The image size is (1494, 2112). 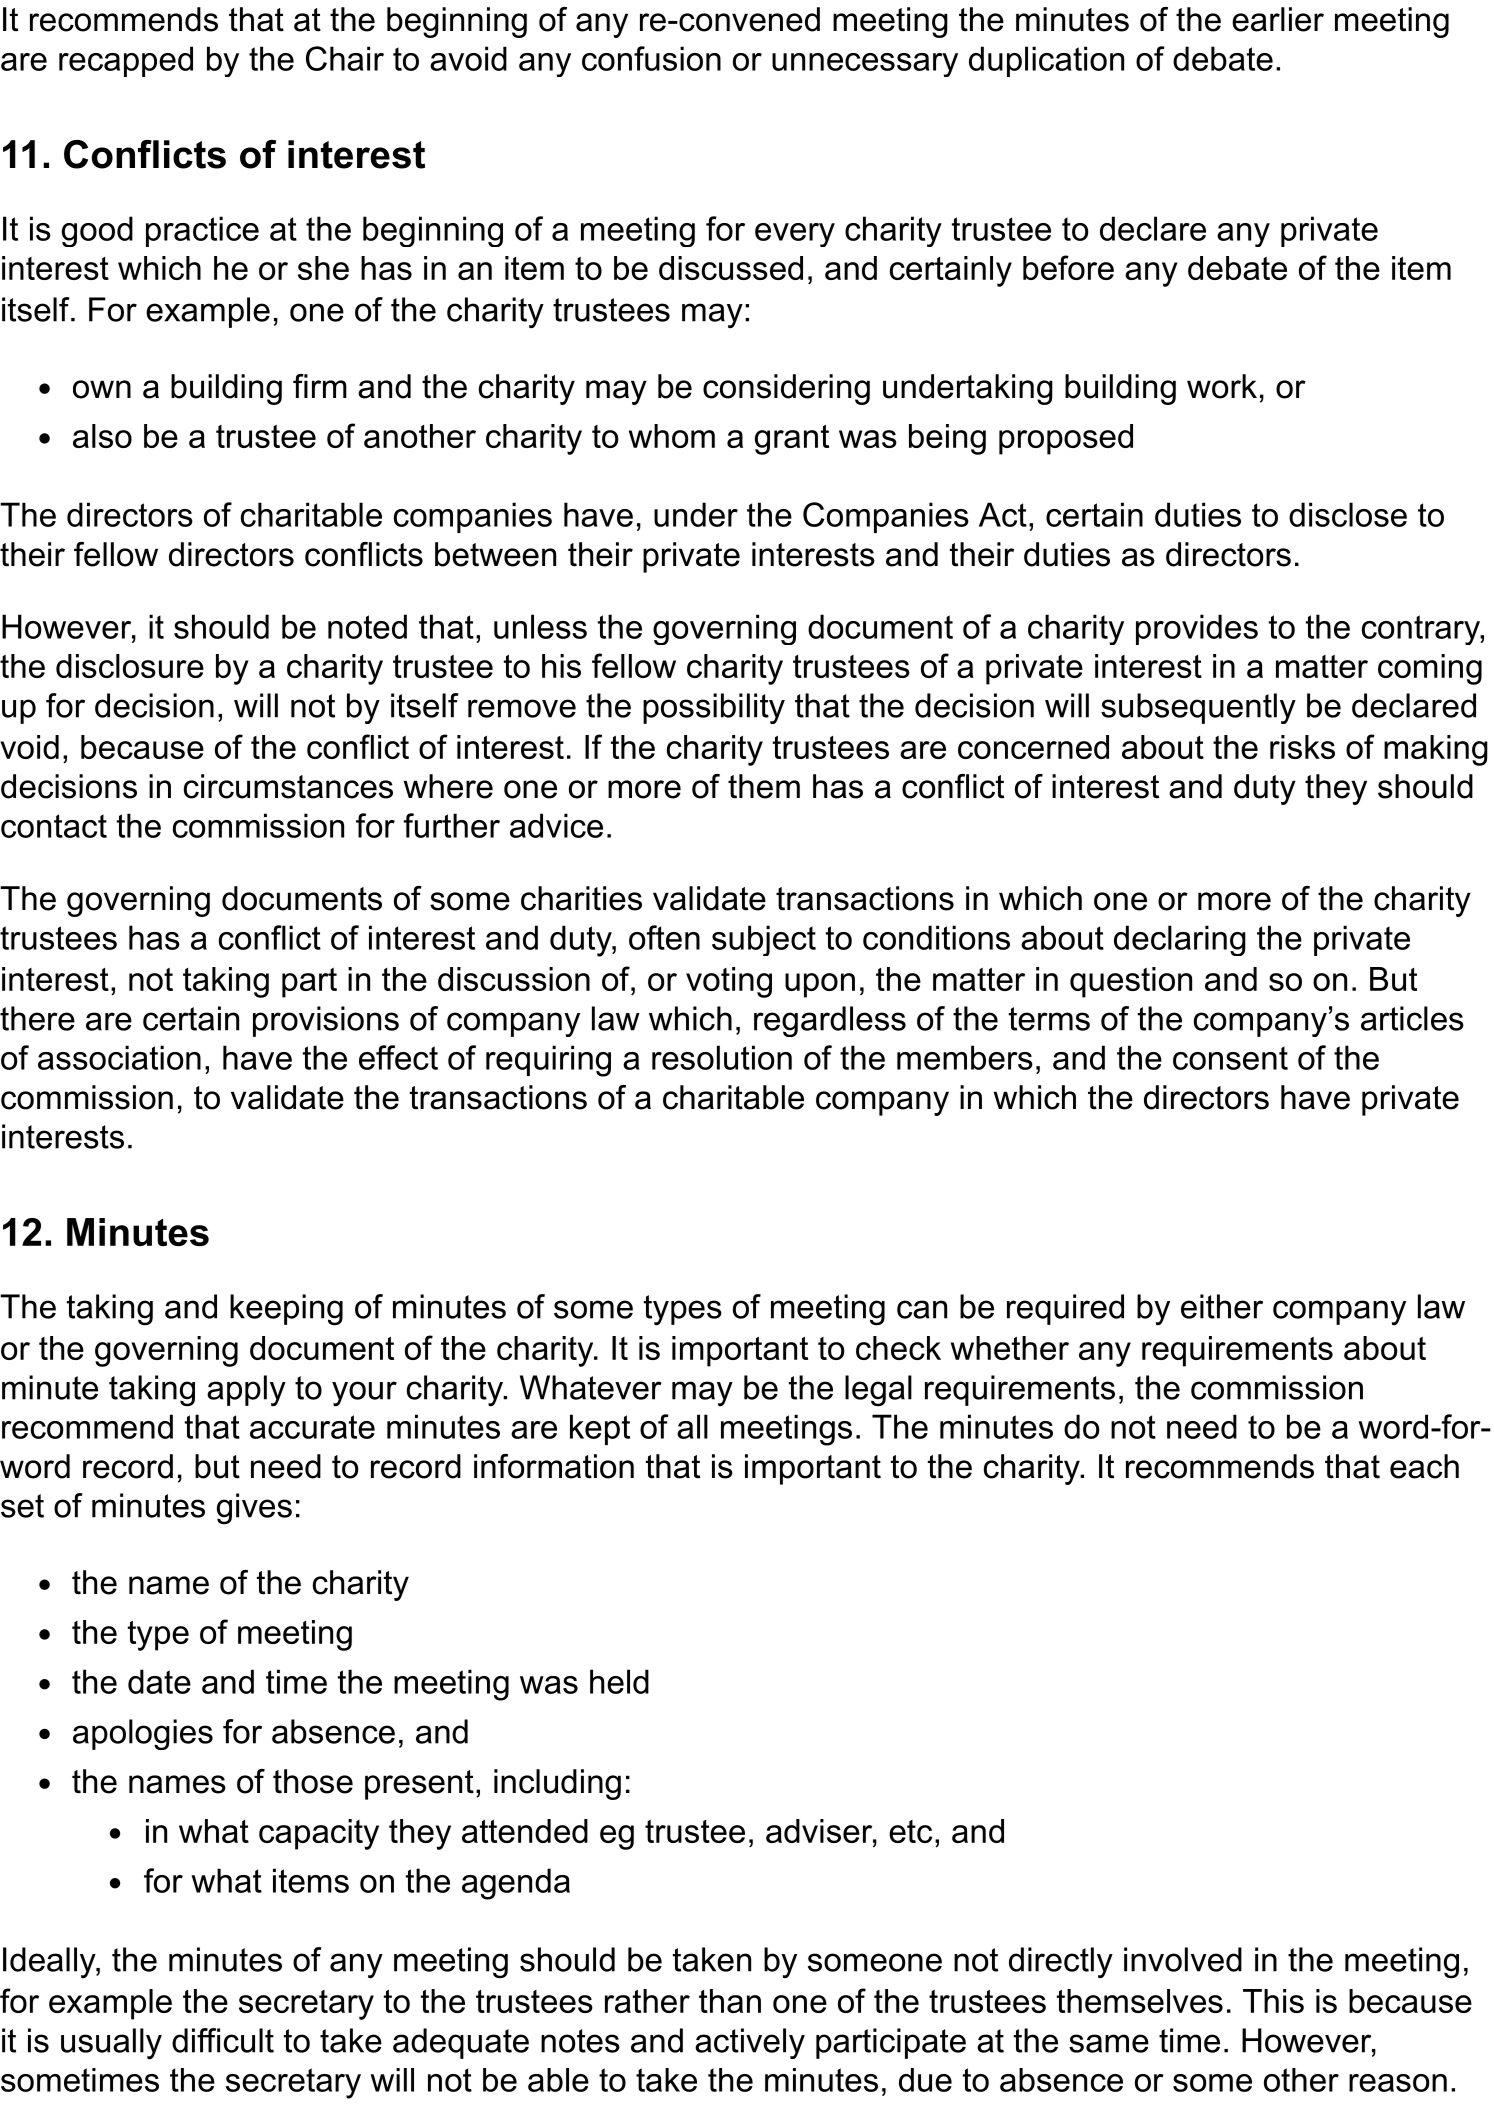 What do you see at coordinates (345, 58) in the screenshot?
I see `Chair` at bounding box center [345, 58].
